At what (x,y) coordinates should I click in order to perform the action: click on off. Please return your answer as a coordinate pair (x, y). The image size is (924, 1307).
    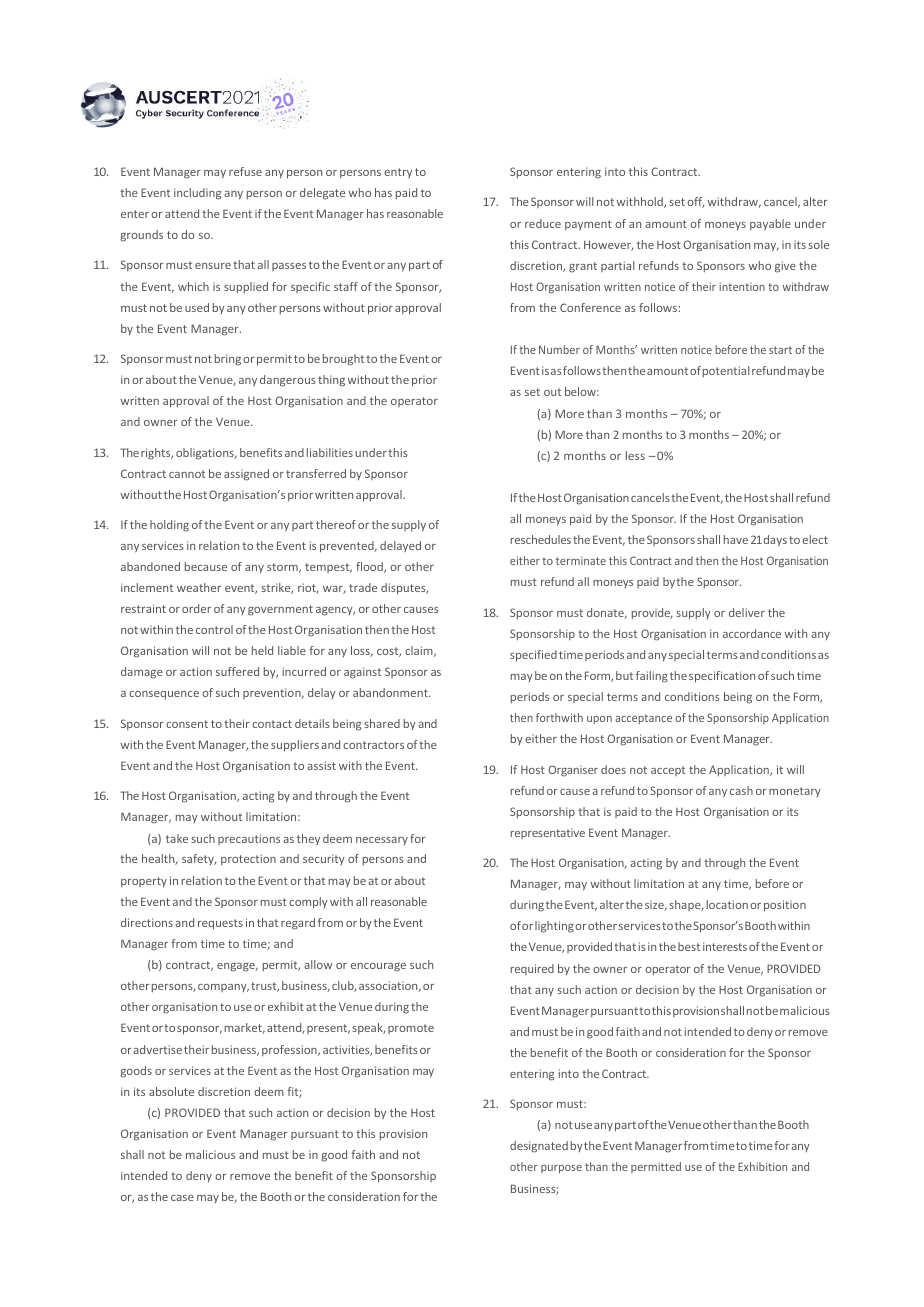
    Looking at the image, I should click on (696, 202).
